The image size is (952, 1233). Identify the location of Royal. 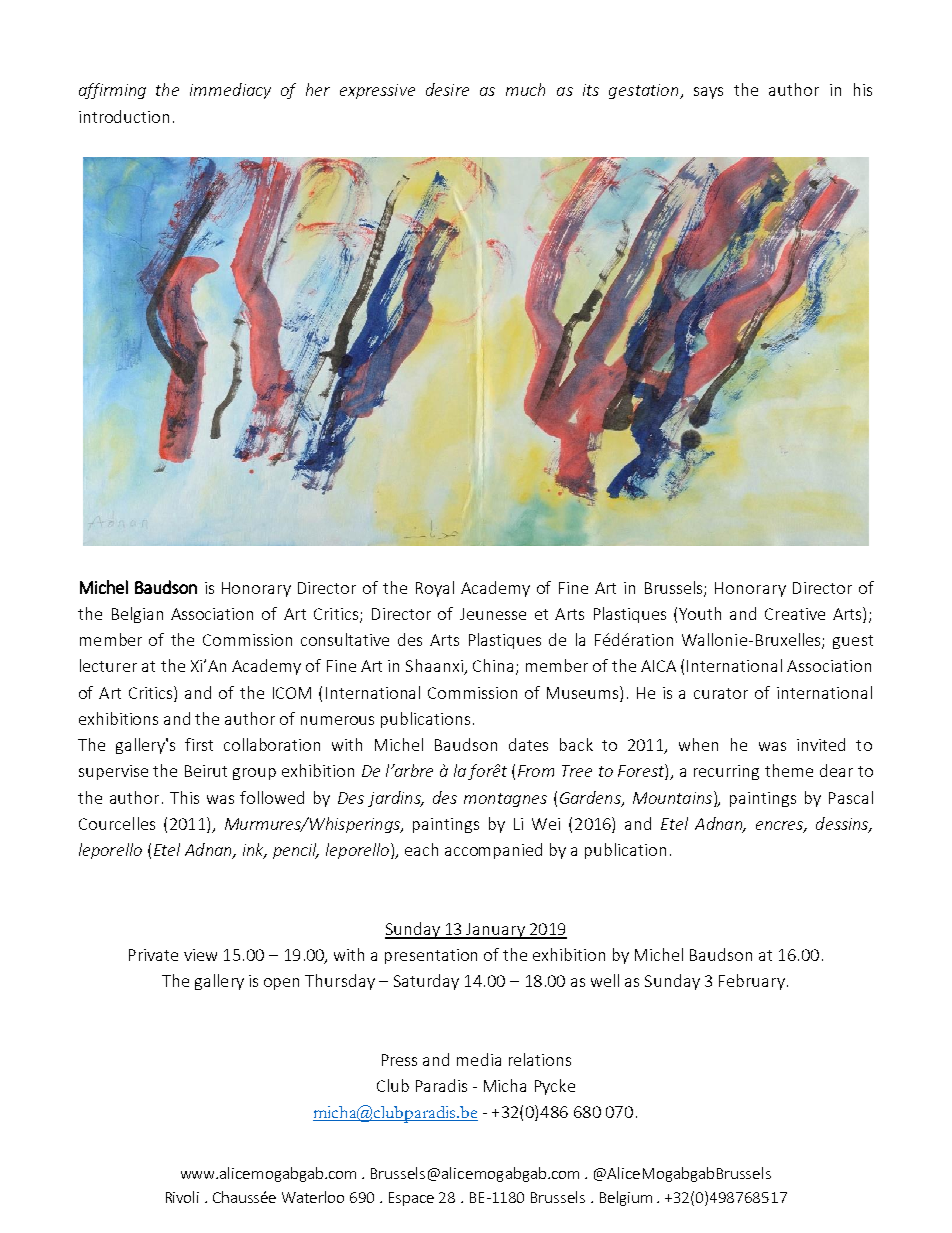
(435, 589).
